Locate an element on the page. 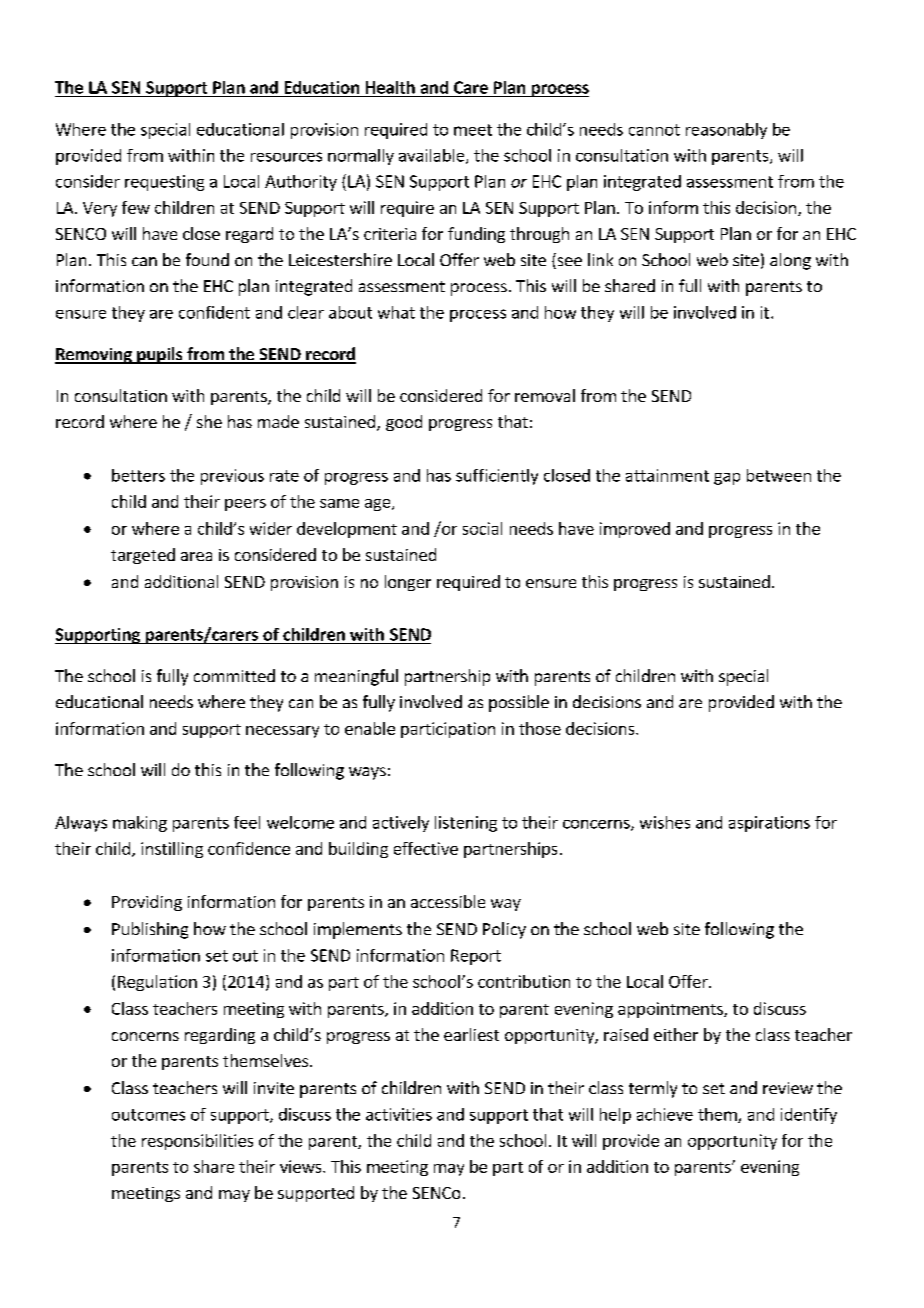 The image size is (924, 1308). available is located at coordinates (433, 156).
